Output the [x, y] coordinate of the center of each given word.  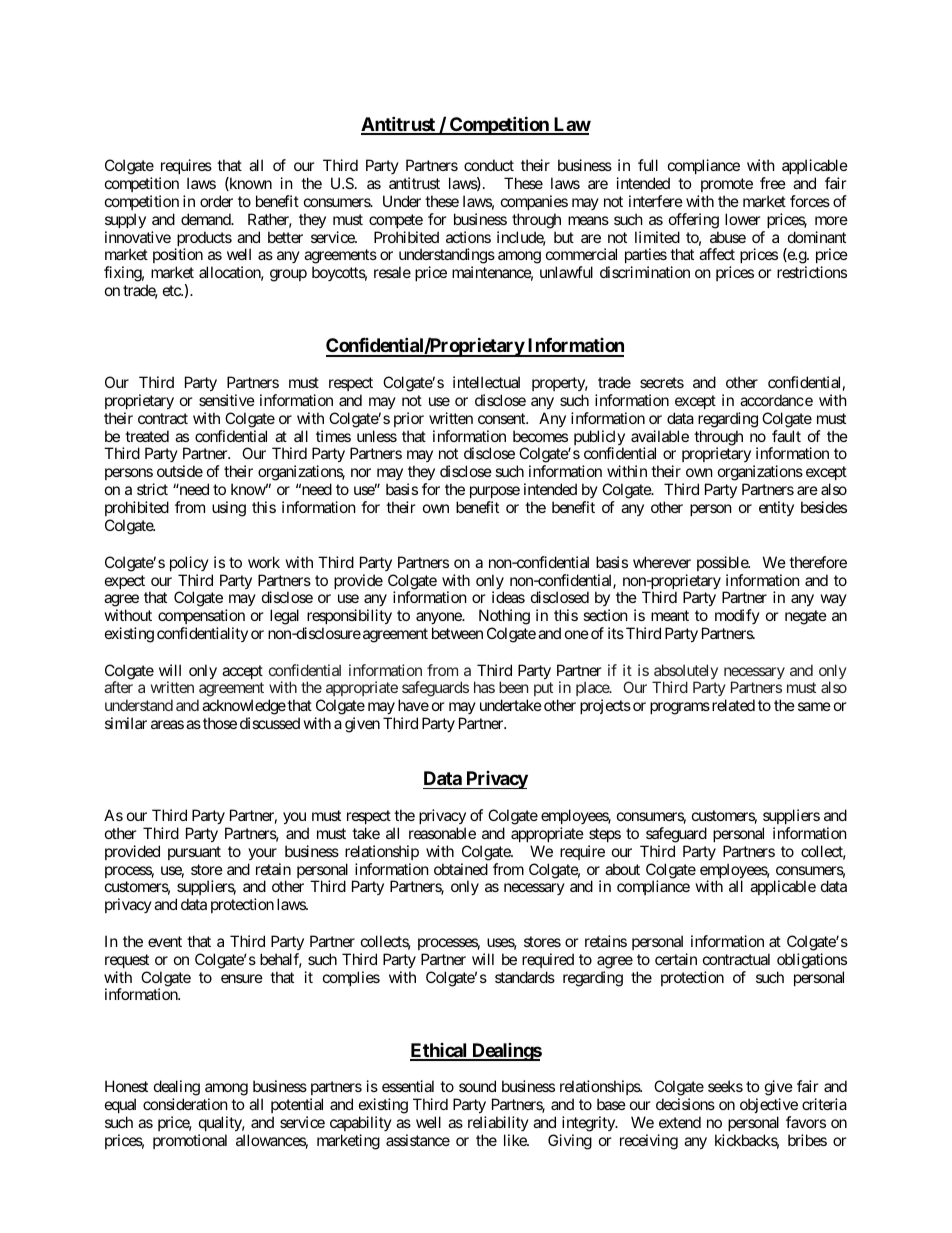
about [622, 869]
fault [786, 436]
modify [737, 616]
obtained [461, 869]
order [216, 201]
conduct [489, 165]
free [773, 183]
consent [502, 418]
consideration [185, 1104]
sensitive [227, 400]
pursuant [194, 853]
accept [242, 672]
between [457, 633]
